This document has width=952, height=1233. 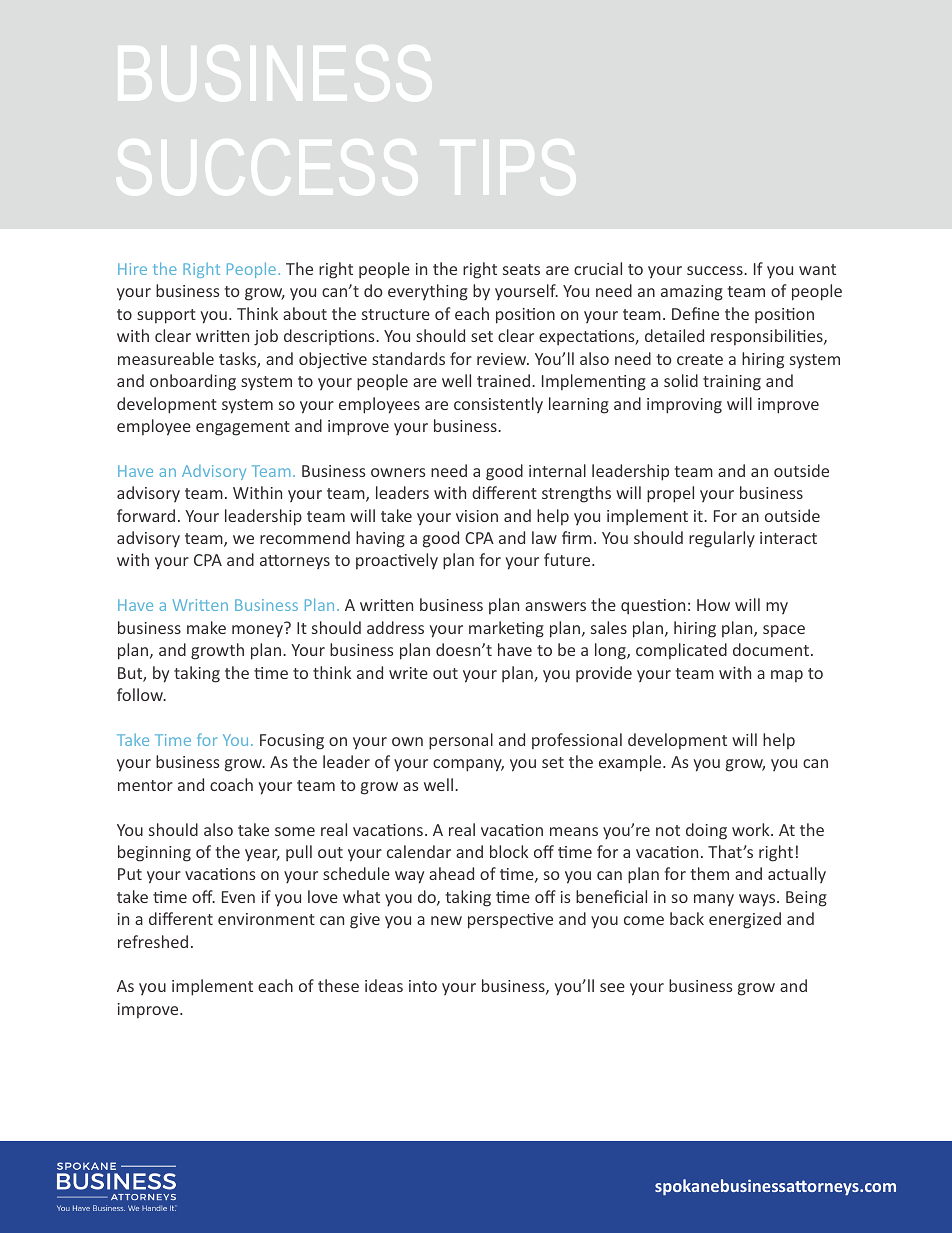 What do you see at coordinates (506, 629) in the document?
I see `marketing` at bounding box center [506, 629].
